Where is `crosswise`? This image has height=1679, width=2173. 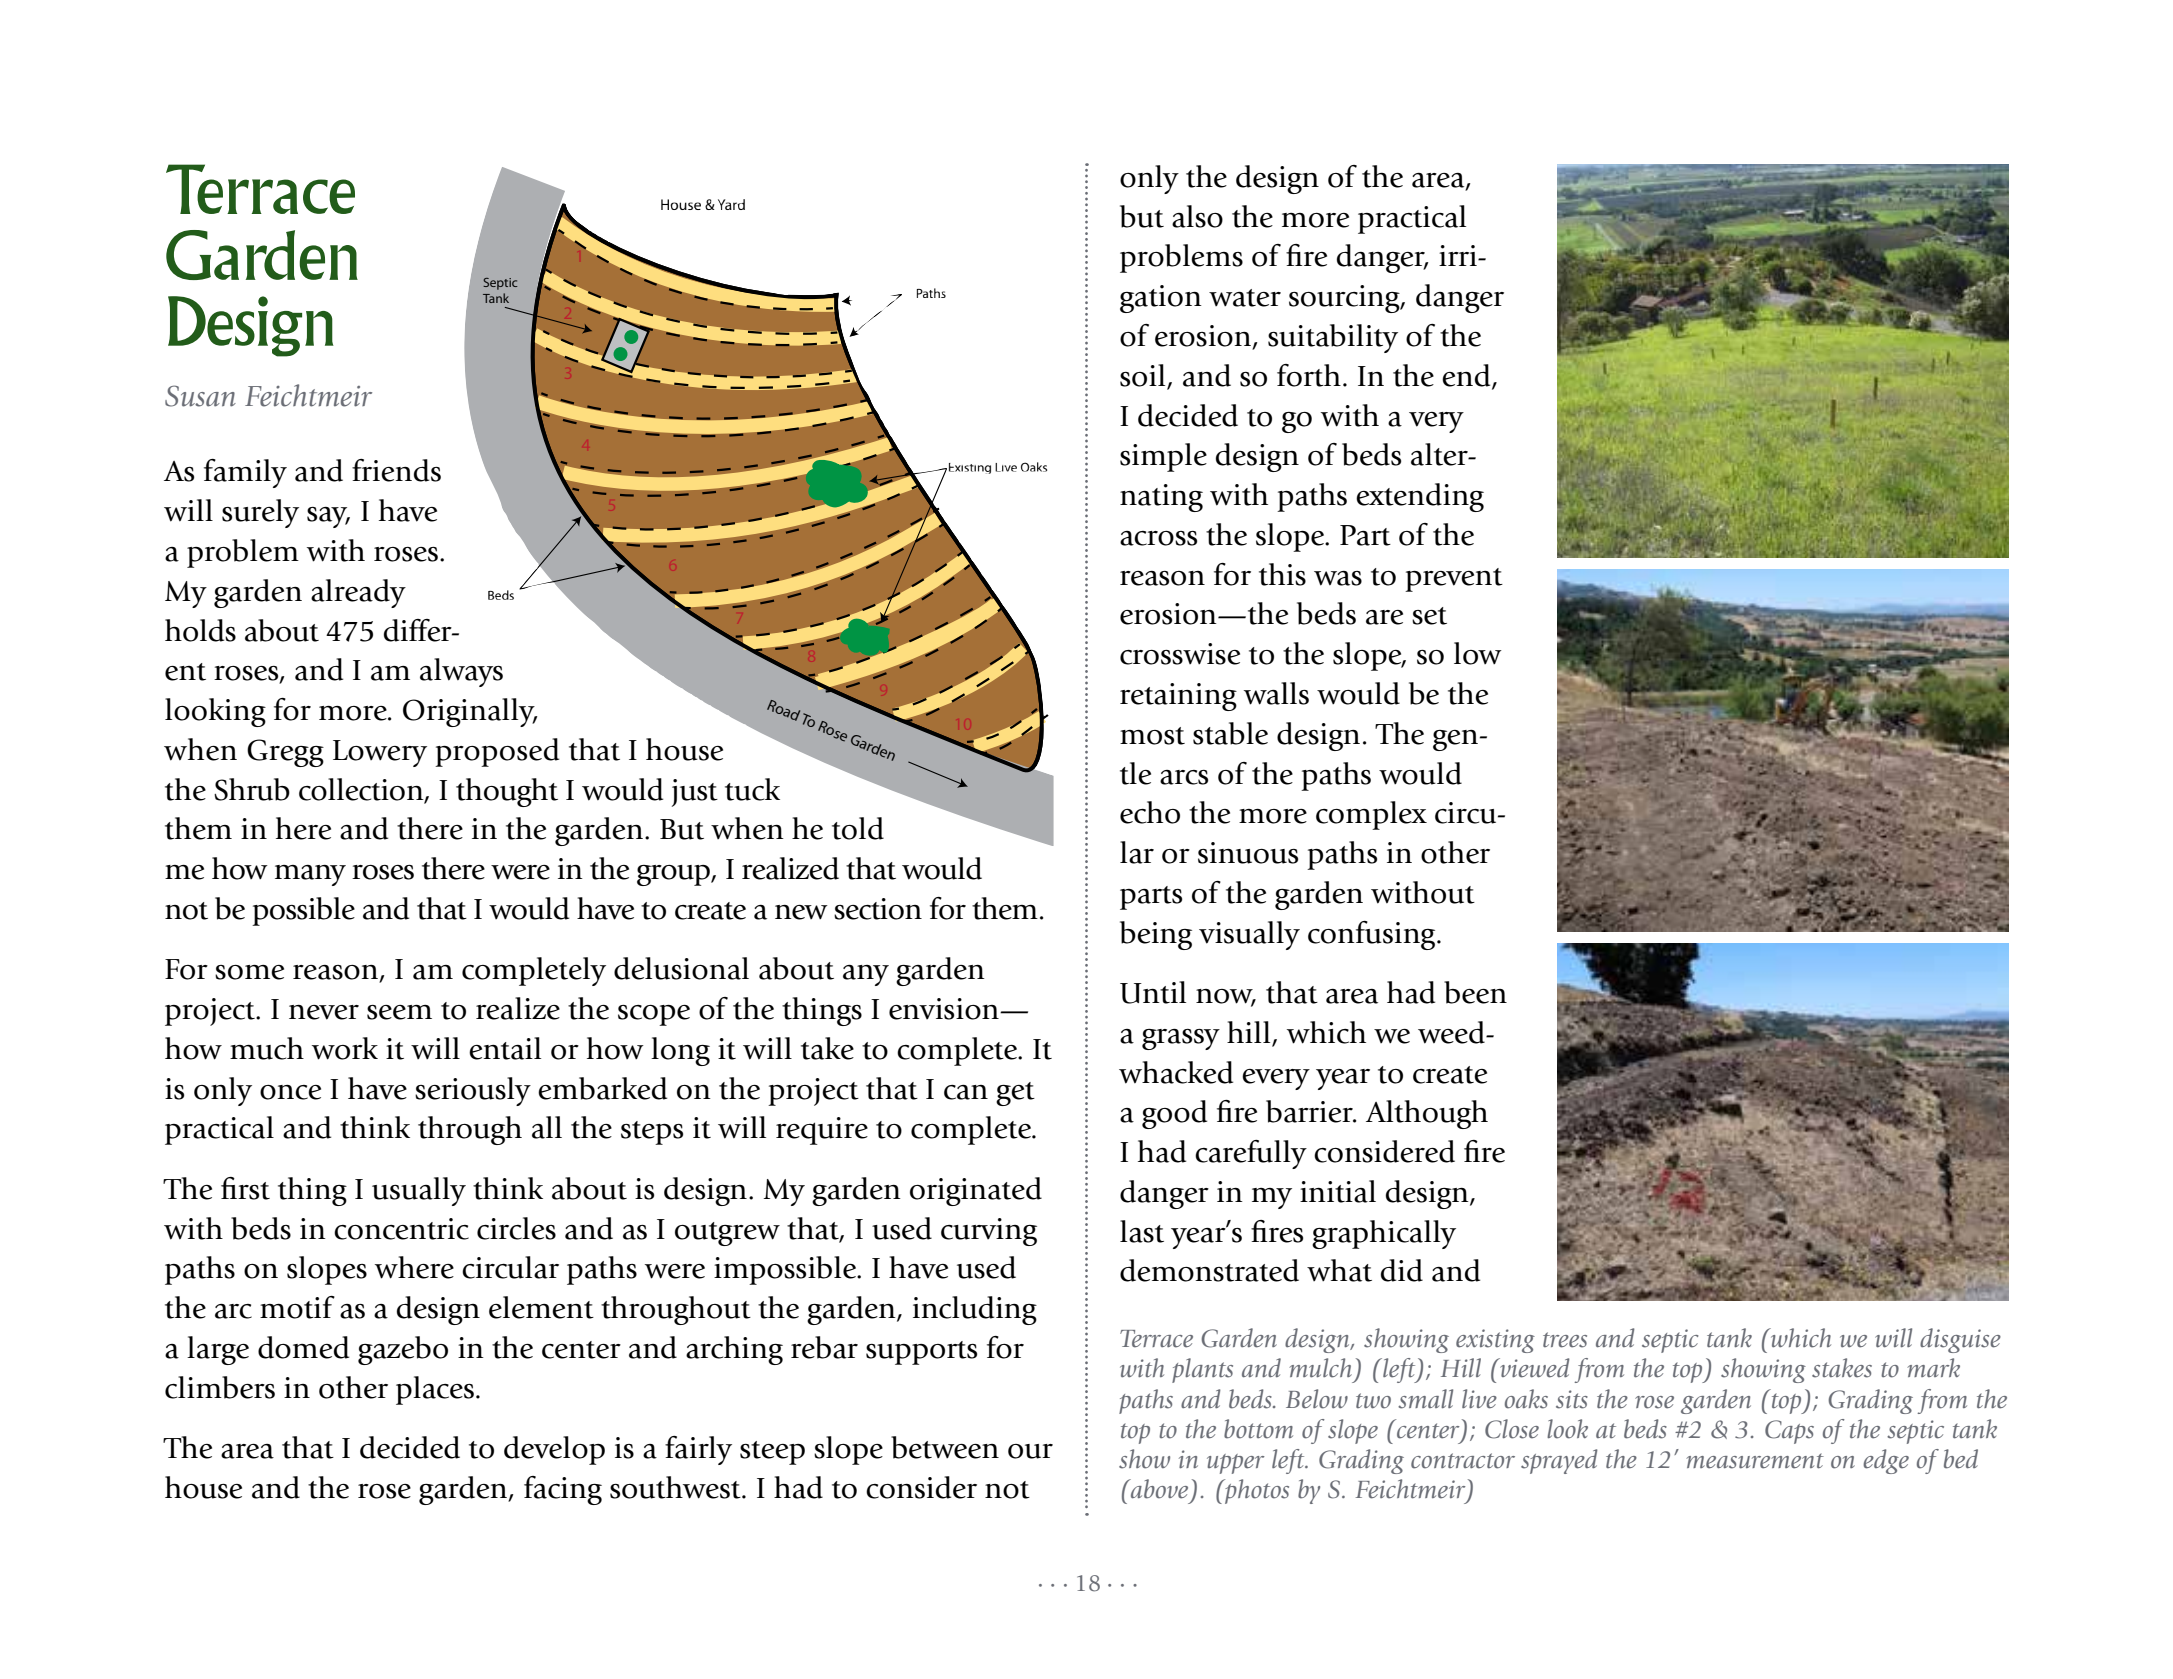
crosswise is located at coordinates (1180, 654).
